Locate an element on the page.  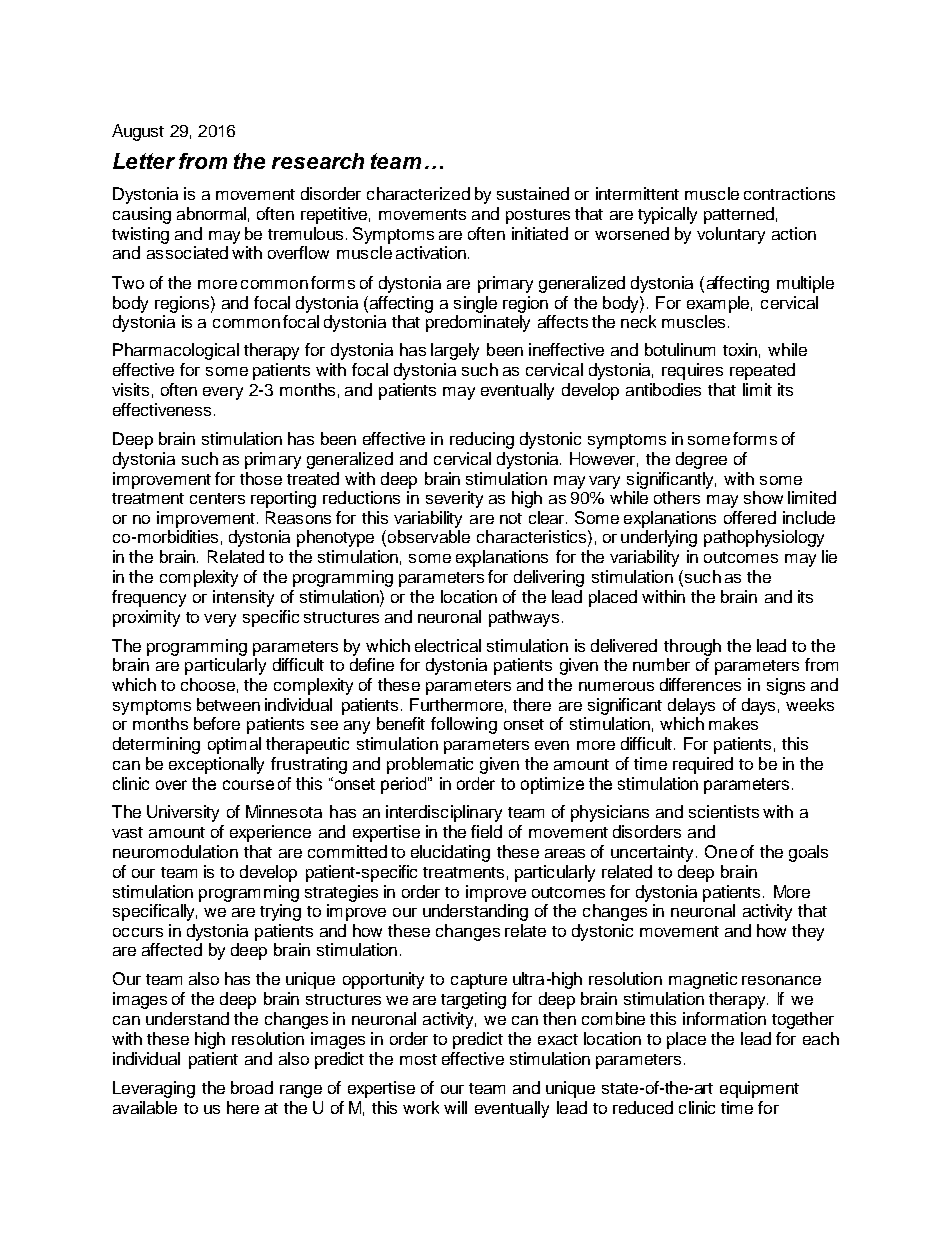
Letter is located at coordinates (144, 161).
